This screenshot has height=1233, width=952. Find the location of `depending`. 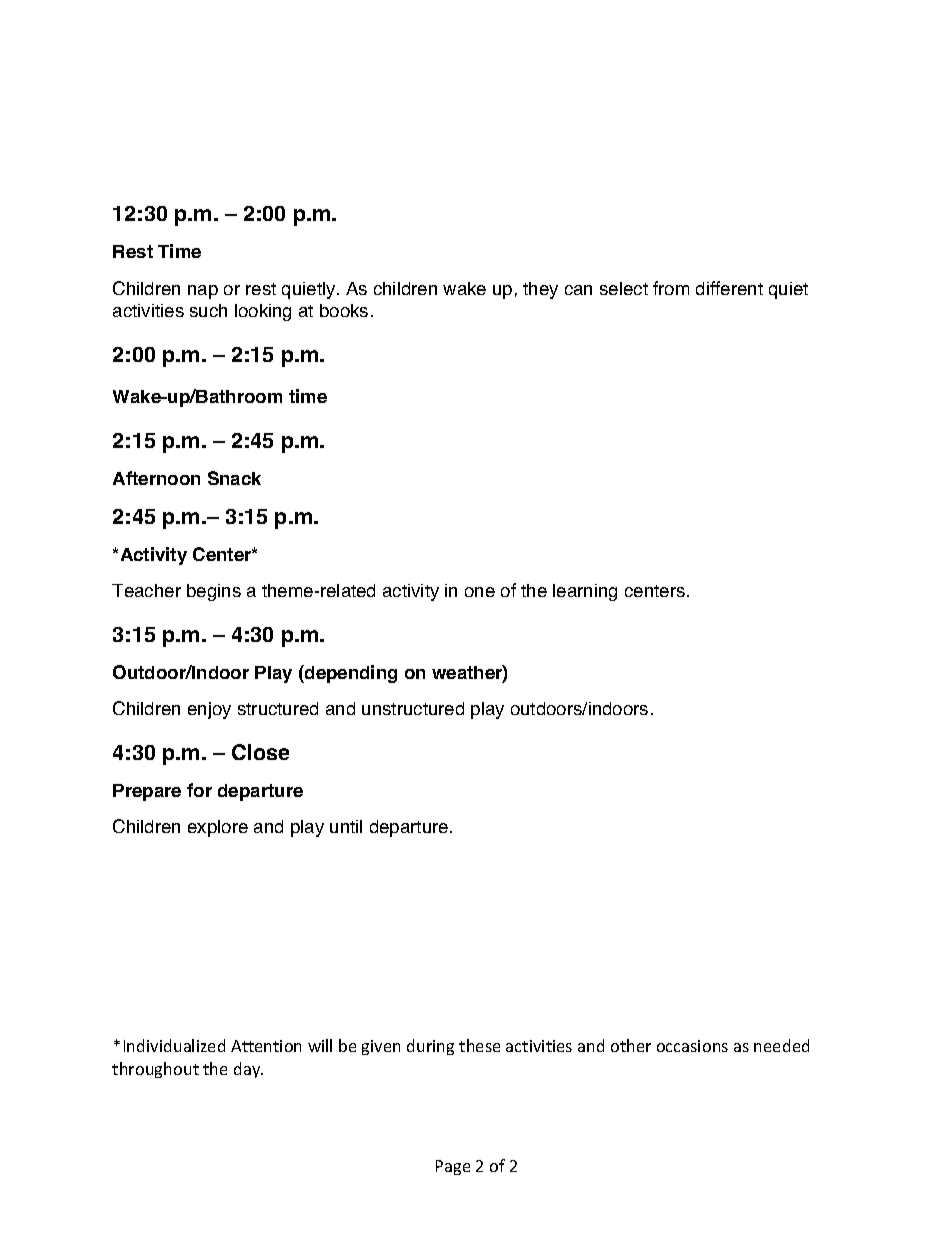

depending is located at coordinates (350, 674).
